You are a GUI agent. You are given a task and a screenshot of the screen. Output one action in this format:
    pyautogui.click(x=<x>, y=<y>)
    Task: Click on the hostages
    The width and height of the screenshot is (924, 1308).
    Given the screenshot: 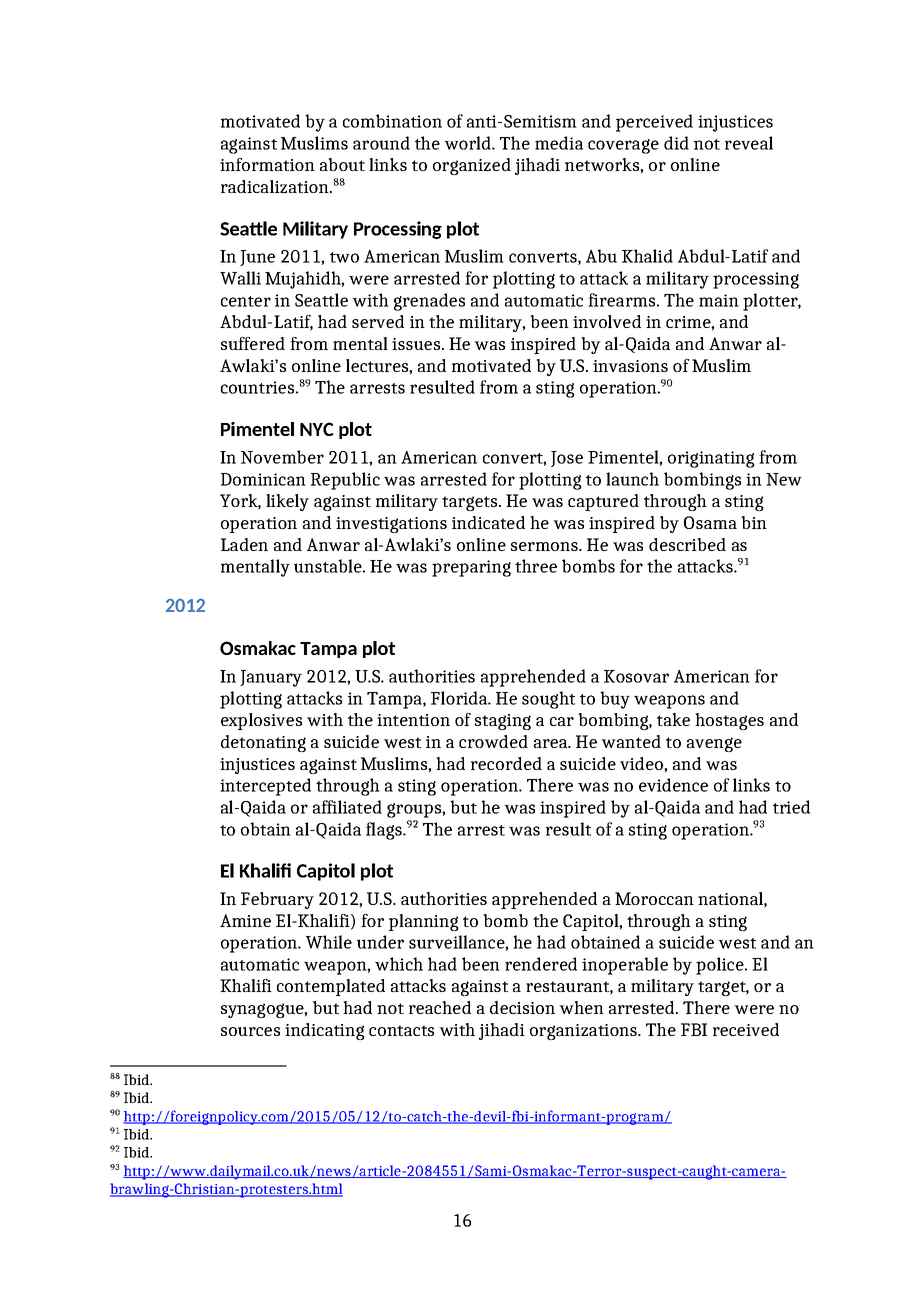 What is the action you would take?
    pyautogui.click(x=729, y=721)
